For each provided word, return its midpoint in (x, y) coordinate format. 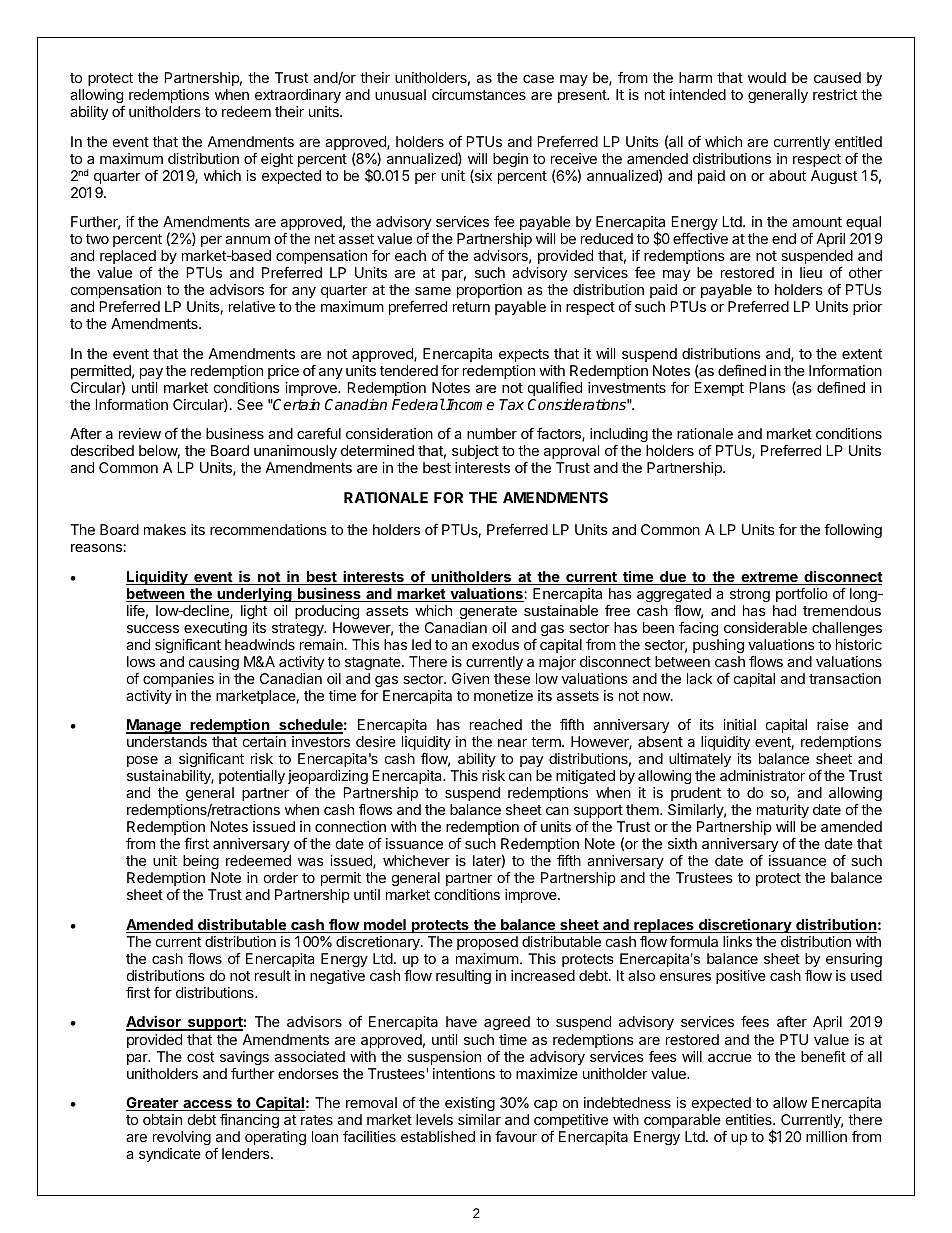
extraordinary (298, 96)
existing (470, 1104)
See (250, 404)
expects (524, 355)
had (784, 610)
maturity (783, 813)
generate (488, 612)
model (385, 926)
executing (215, 629)
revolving (182, 1138)
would (767, 77)
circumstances (479, 94)
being (201, 864)
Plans (767, 387)
